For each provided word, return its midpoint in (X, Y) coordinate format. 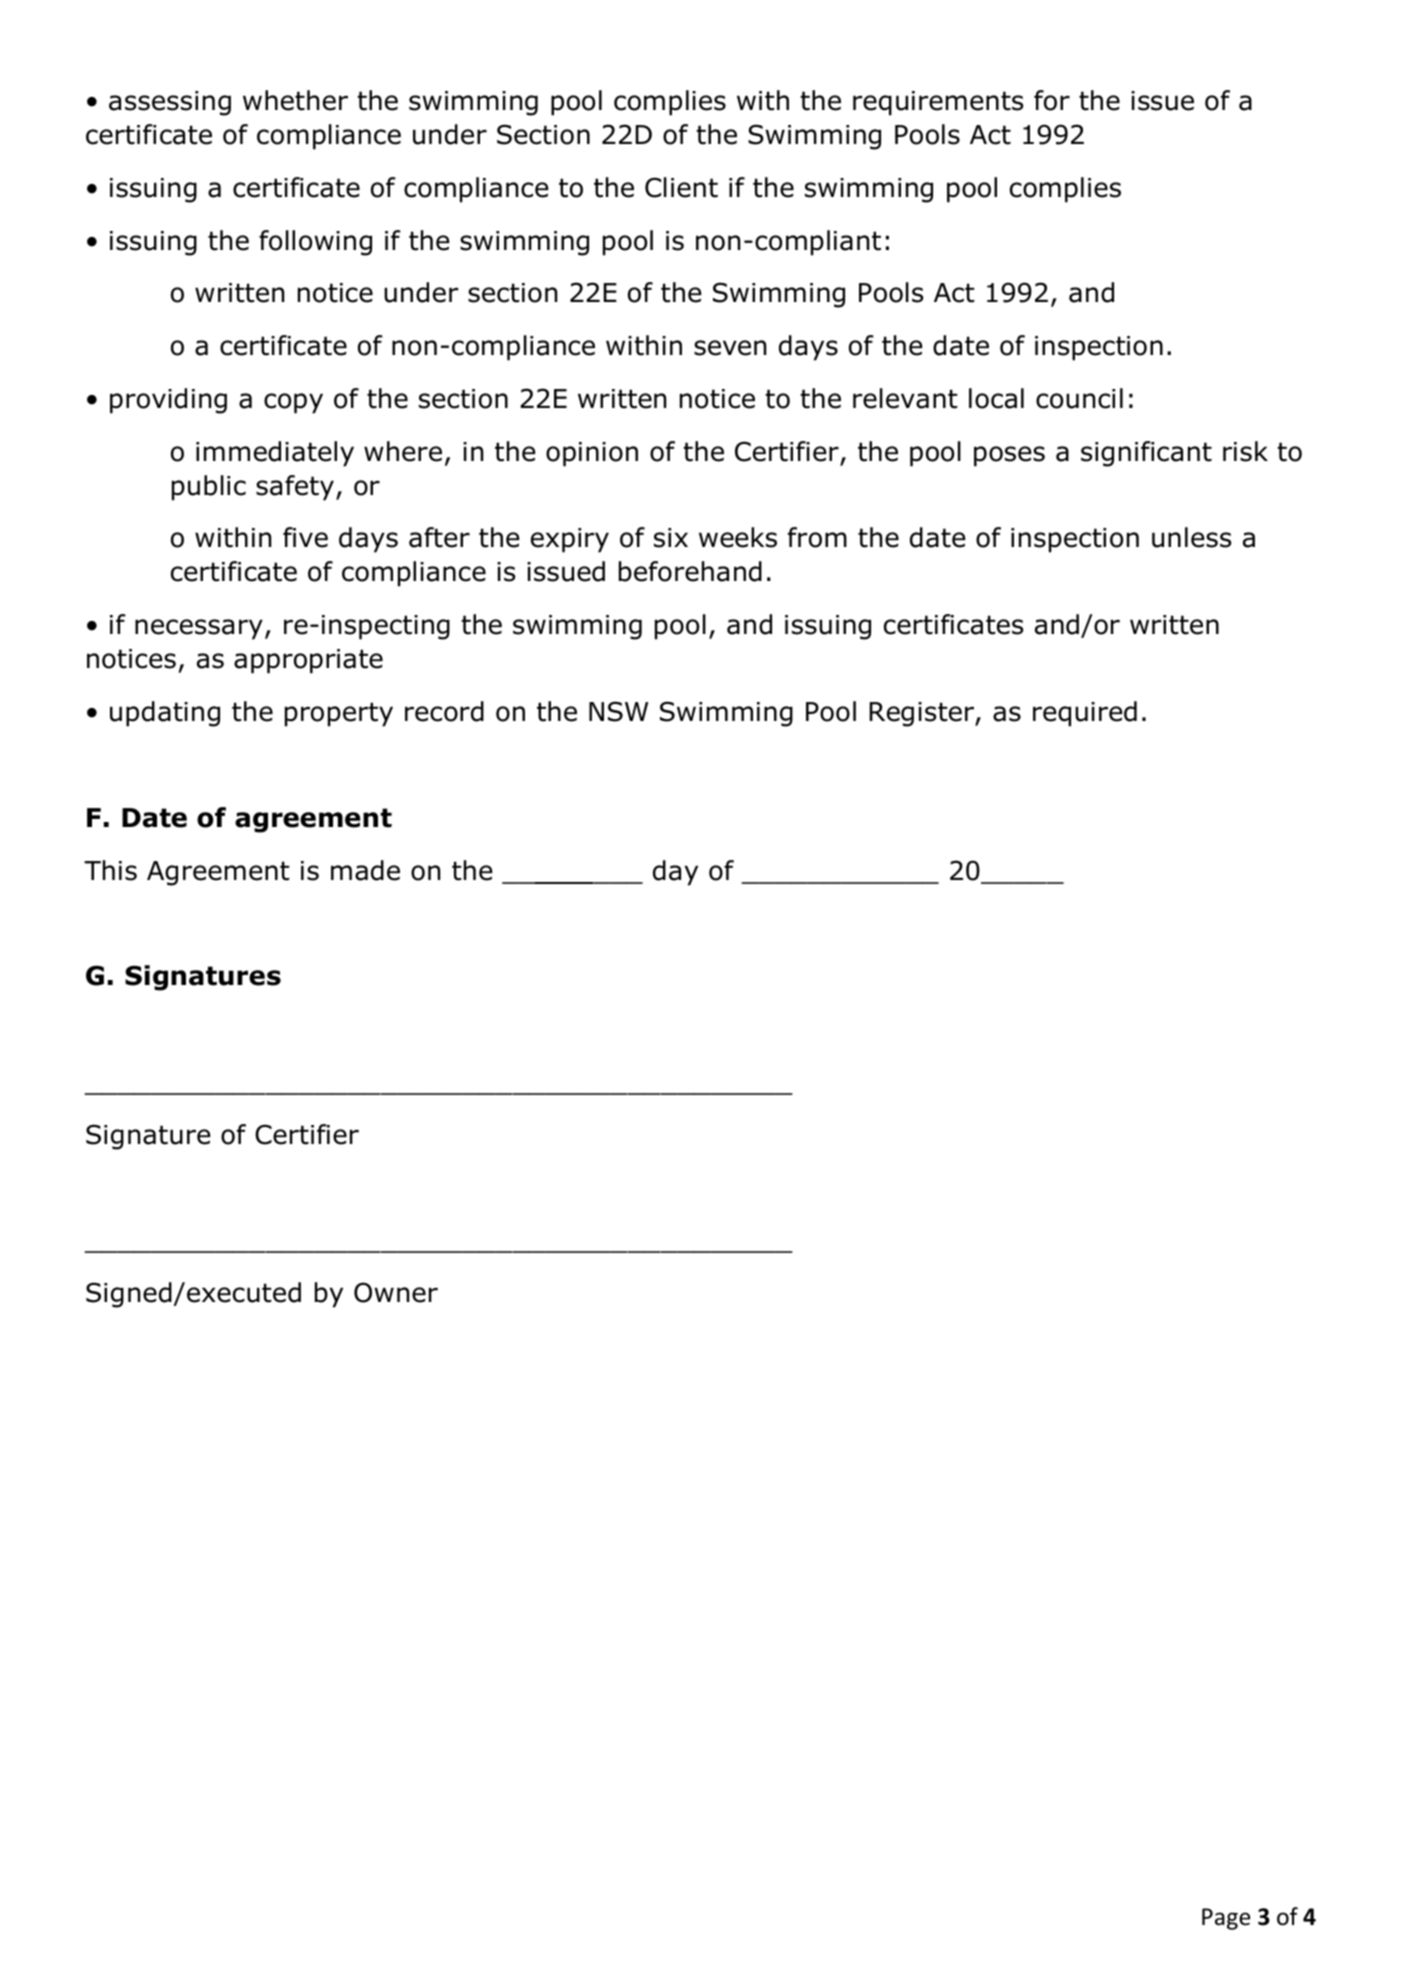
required (1085, 714)
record (444, 711)
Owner (396, 1292)
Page (1226, 1919)
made (365, 870)
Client (681, 187)
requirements (938, 103)
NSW (618, 711)
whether (295, 100)
